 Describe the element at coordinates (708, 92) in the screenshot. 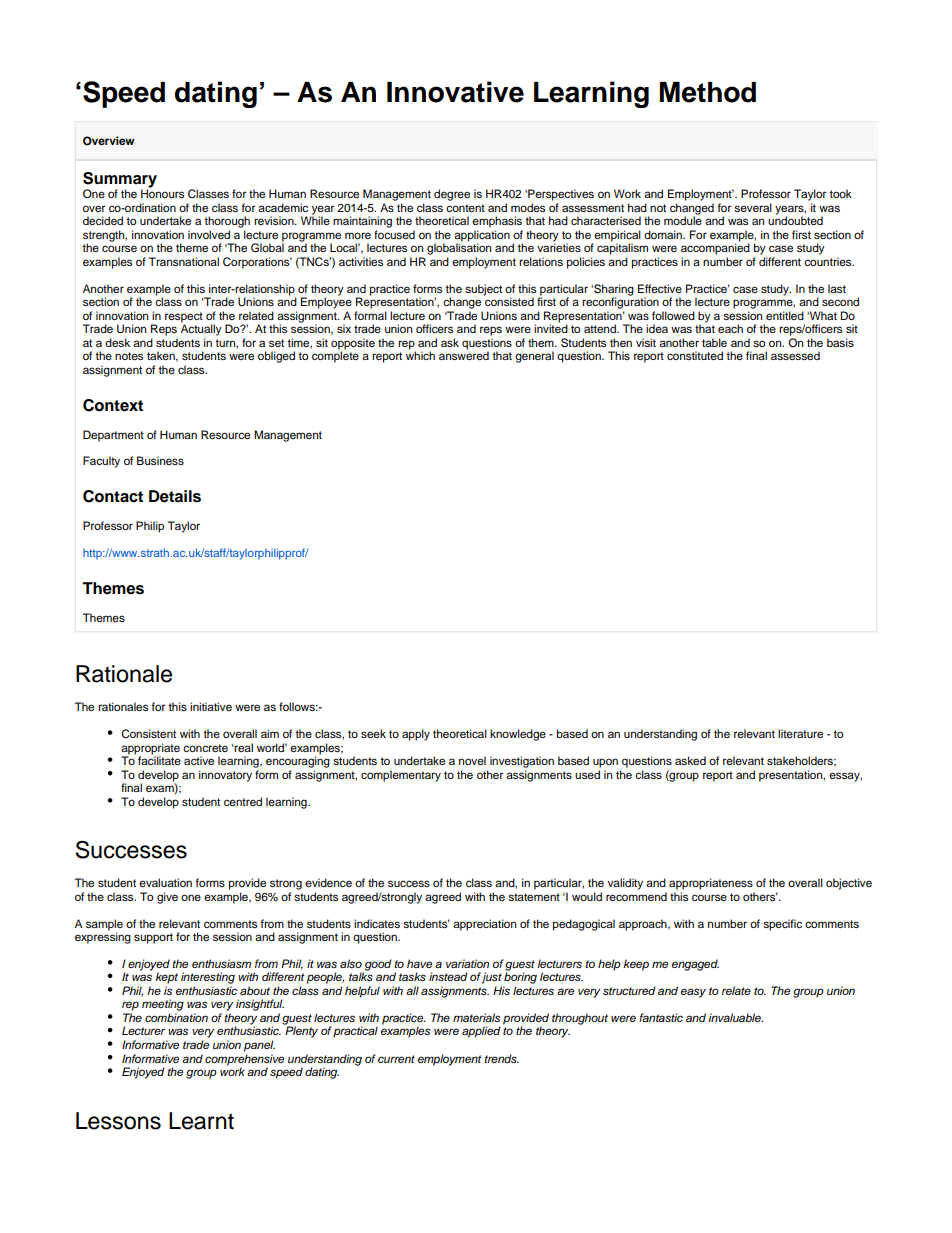

I see `Method` at that location.
